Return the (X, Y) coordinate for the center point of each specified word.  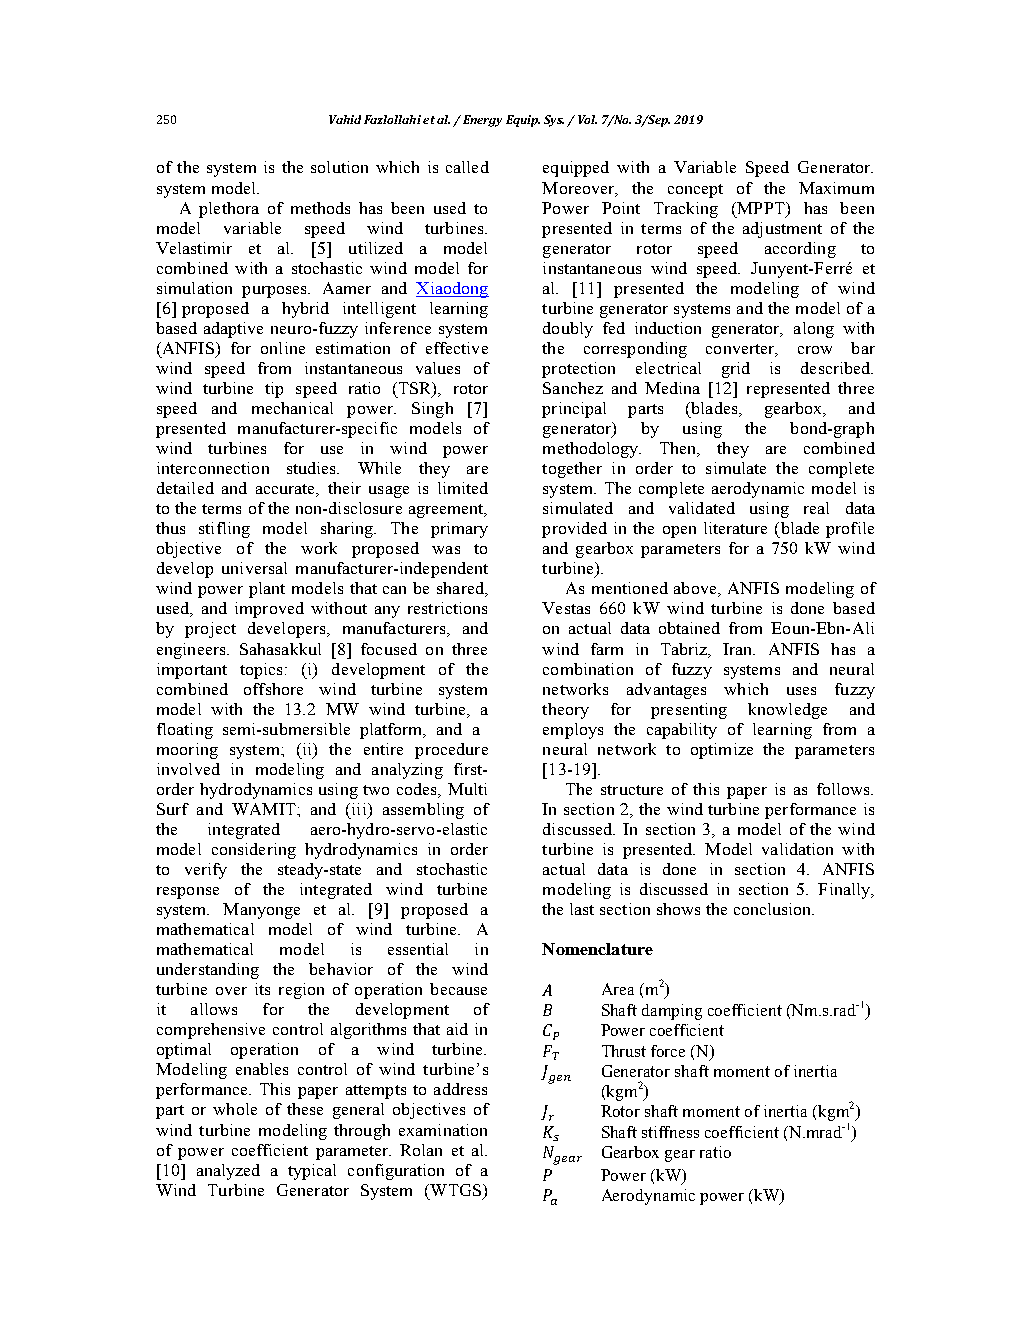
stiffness (670, 1132)
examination (443, 1130)
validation (797, 849)
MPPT (761, 208)
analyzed (228, 1172)
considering (254, 851)
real (816, 508)
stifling (224, 530)
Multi (467, 789)
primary (459, 530)
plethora (229, 210)
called (467, 167)
